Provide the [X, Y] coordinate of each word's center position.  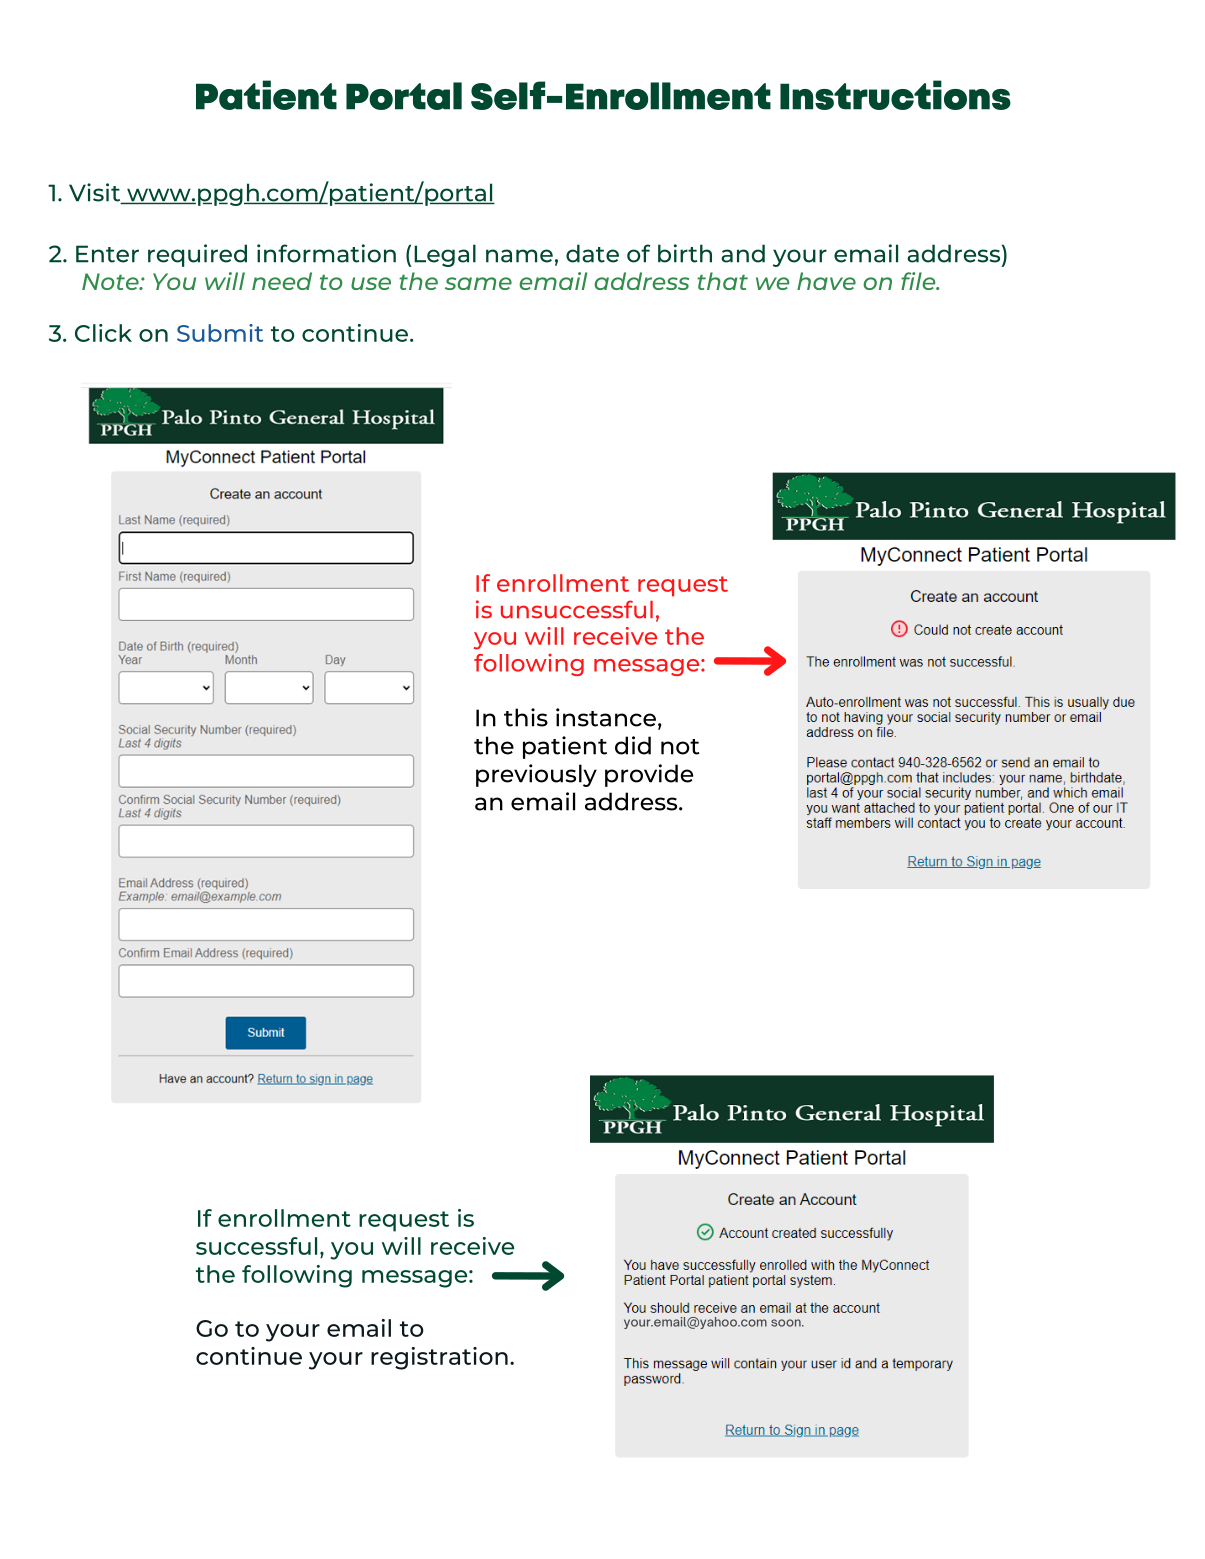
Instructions [895, 95]
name [519, 256]
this [526, 717]
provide [649, 775]
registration [439, 1358]
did [633, 745]
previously [536, 775]
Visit [96, 193]
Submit [220, 333]
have [826, 281]
